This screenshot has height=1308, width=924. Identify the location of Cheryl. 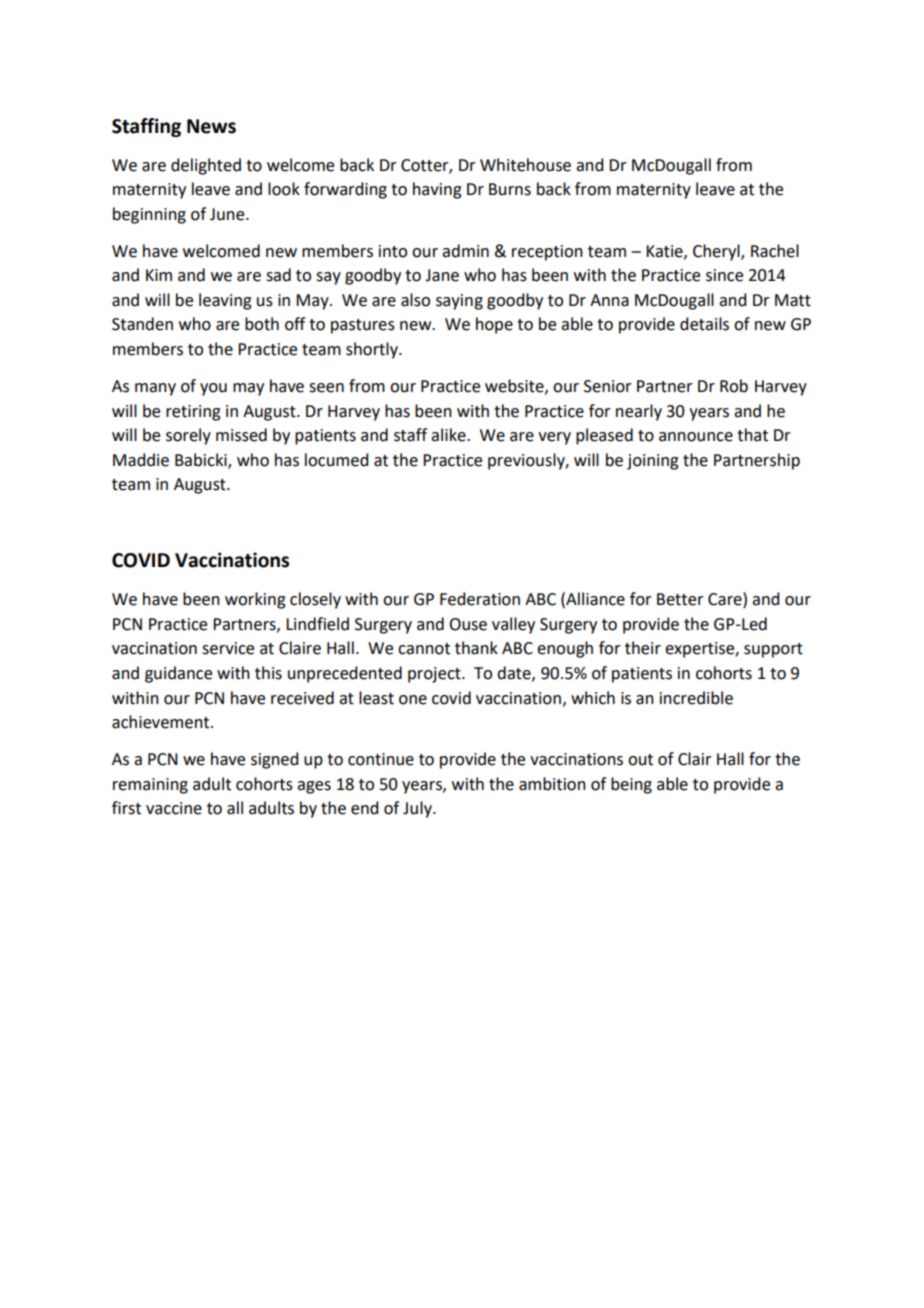
(717, 252).
